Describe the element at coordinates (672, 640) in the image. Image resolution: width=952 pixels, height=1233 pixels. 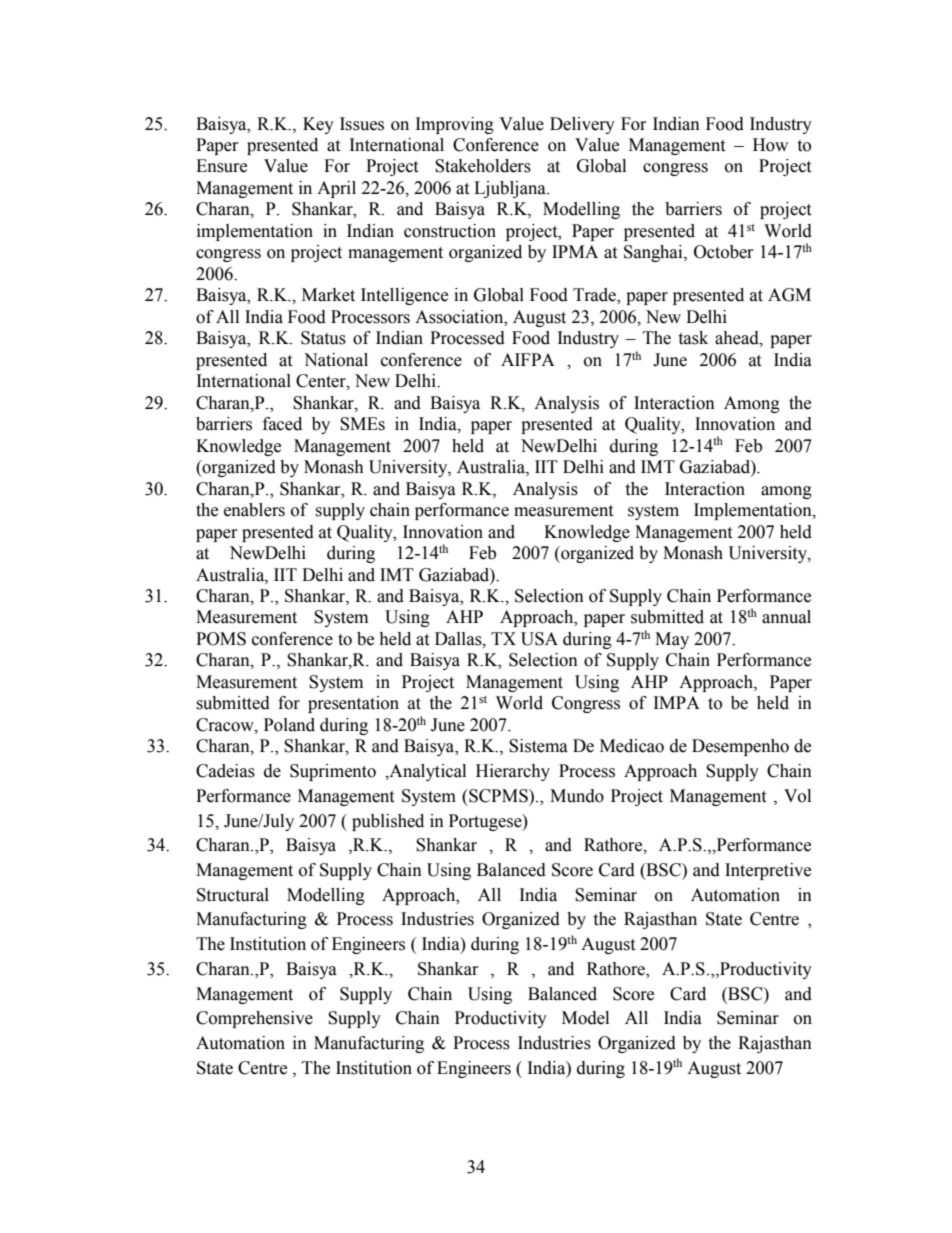
I see `May` at that location.
